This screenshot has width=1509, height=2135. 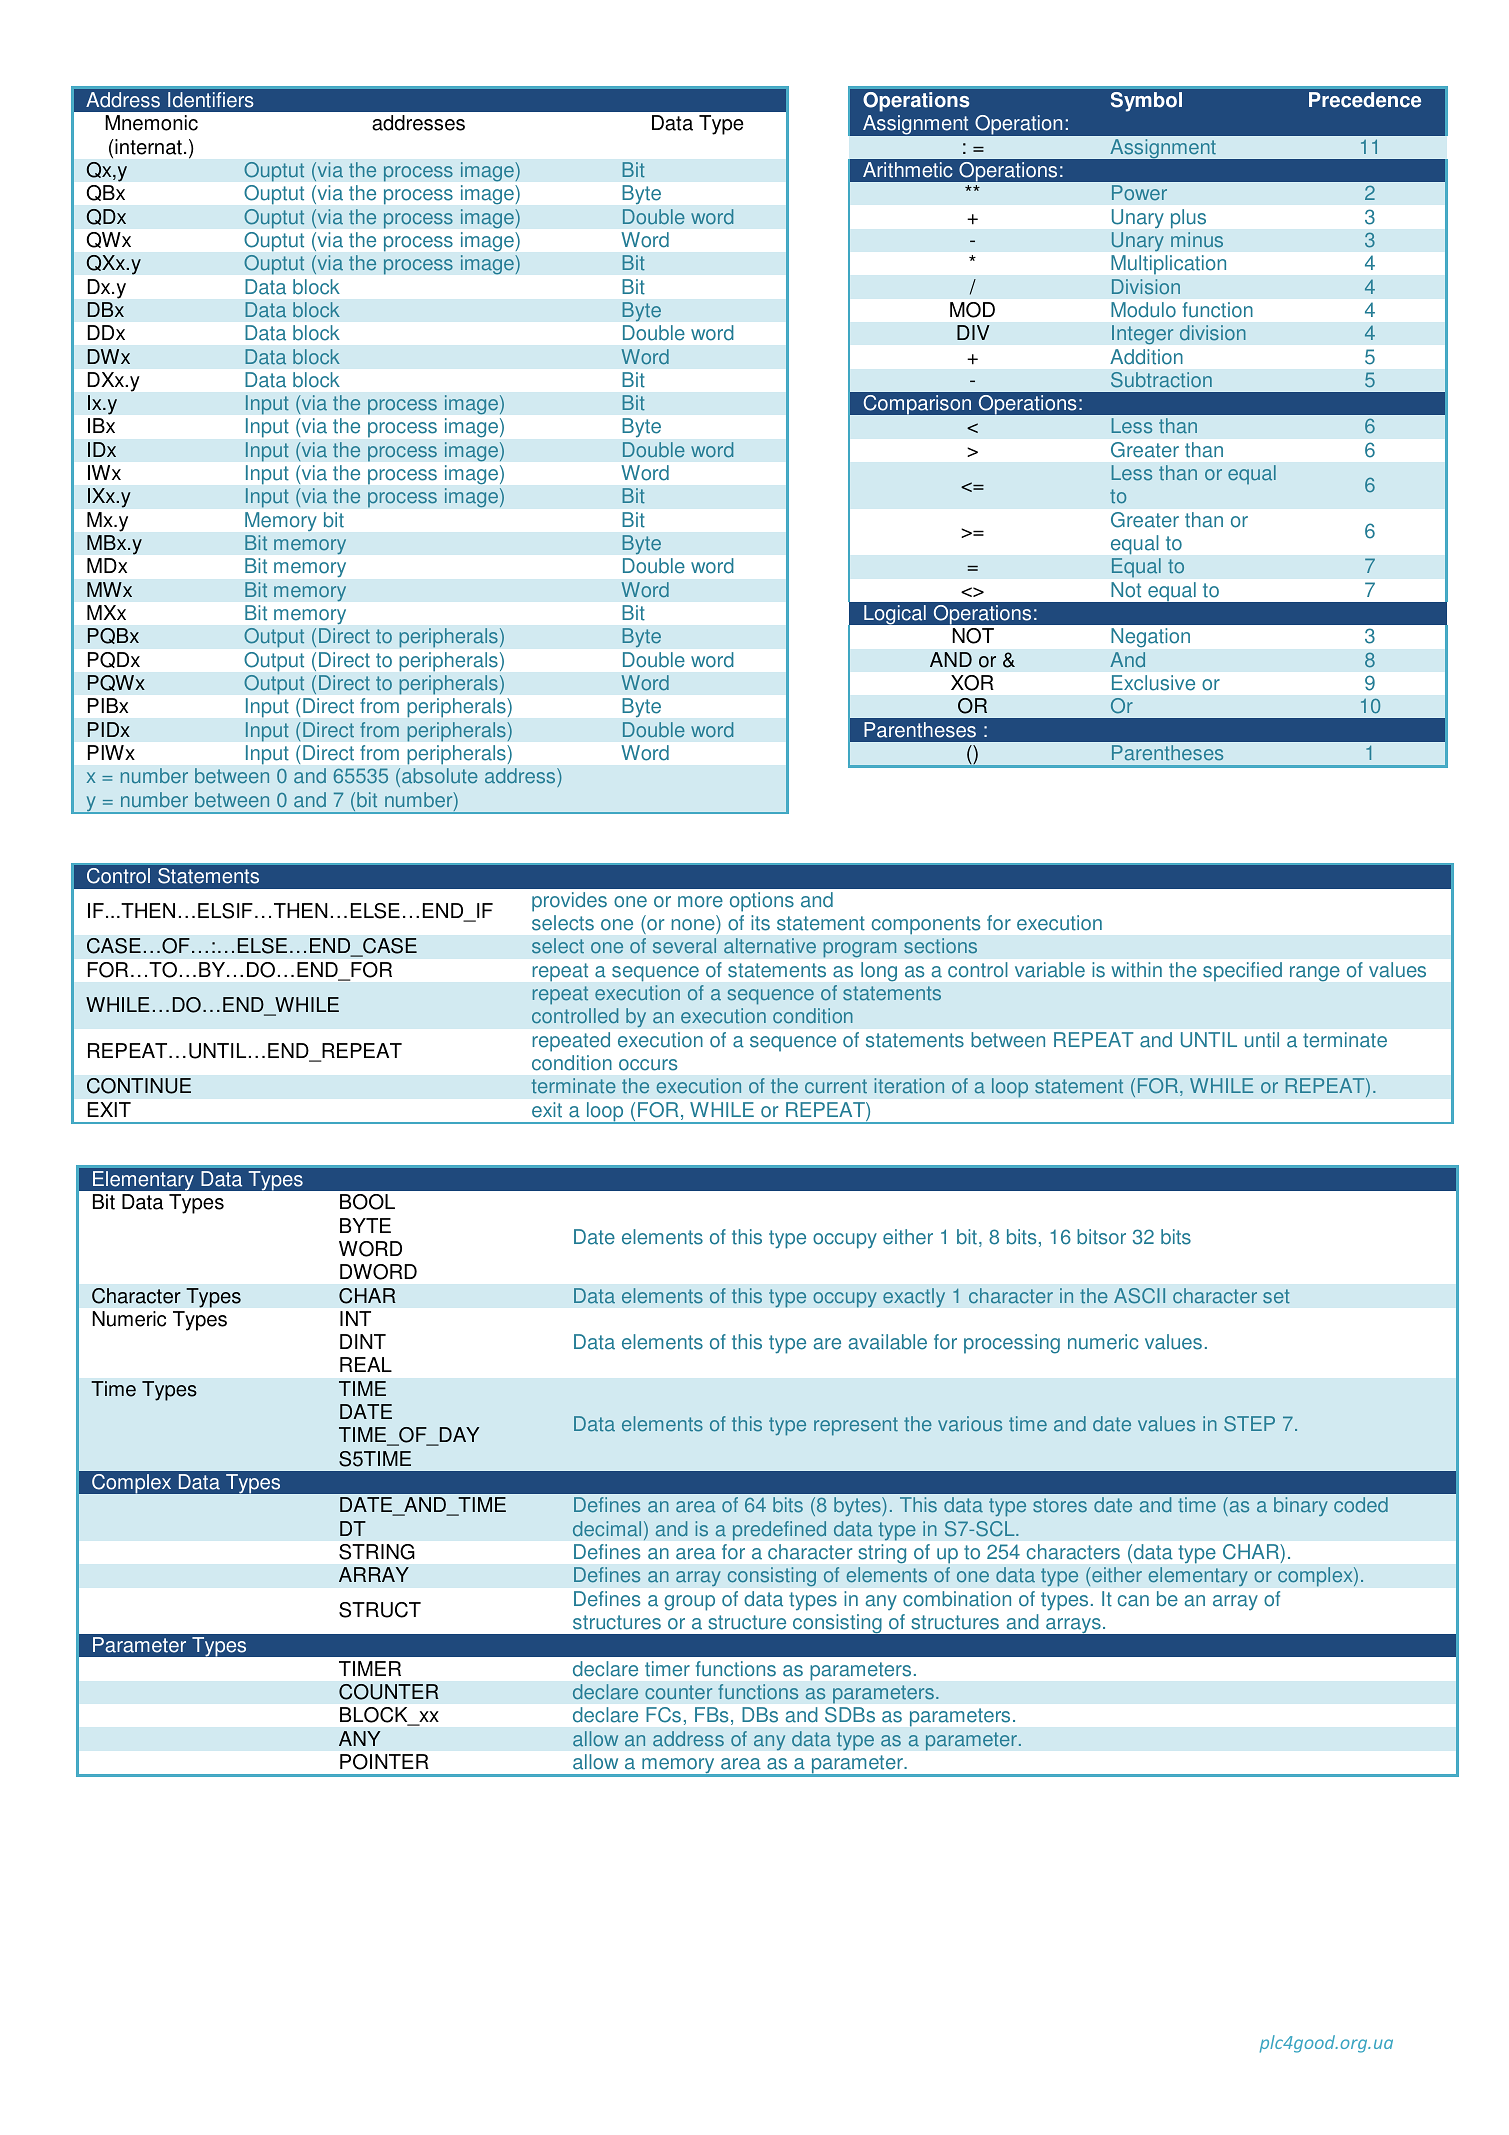 I want to click on CONTINUE, so click(x=139, y=1086).
